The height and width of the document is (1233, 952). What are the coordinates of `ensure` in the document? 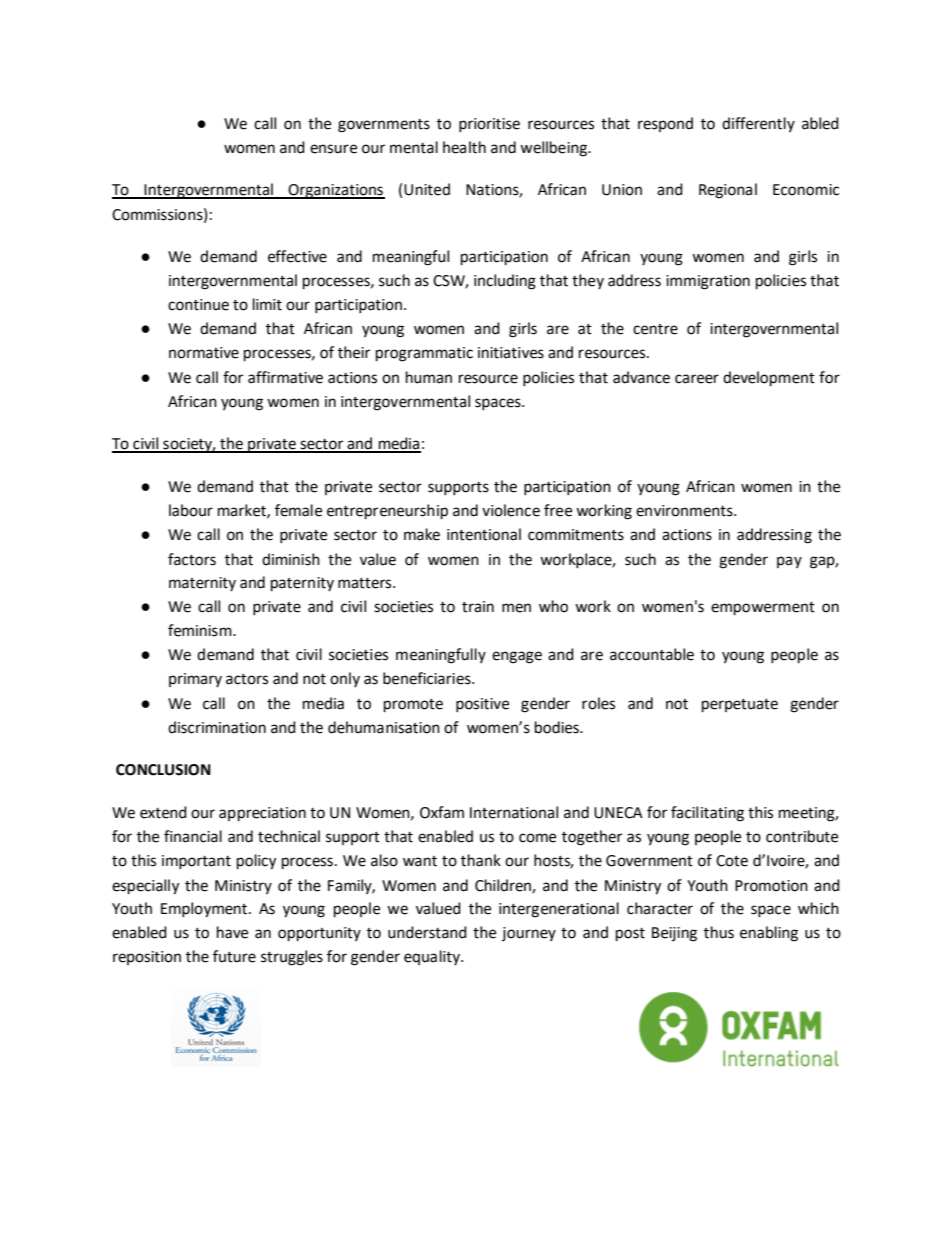 It's located at (333, 149).
